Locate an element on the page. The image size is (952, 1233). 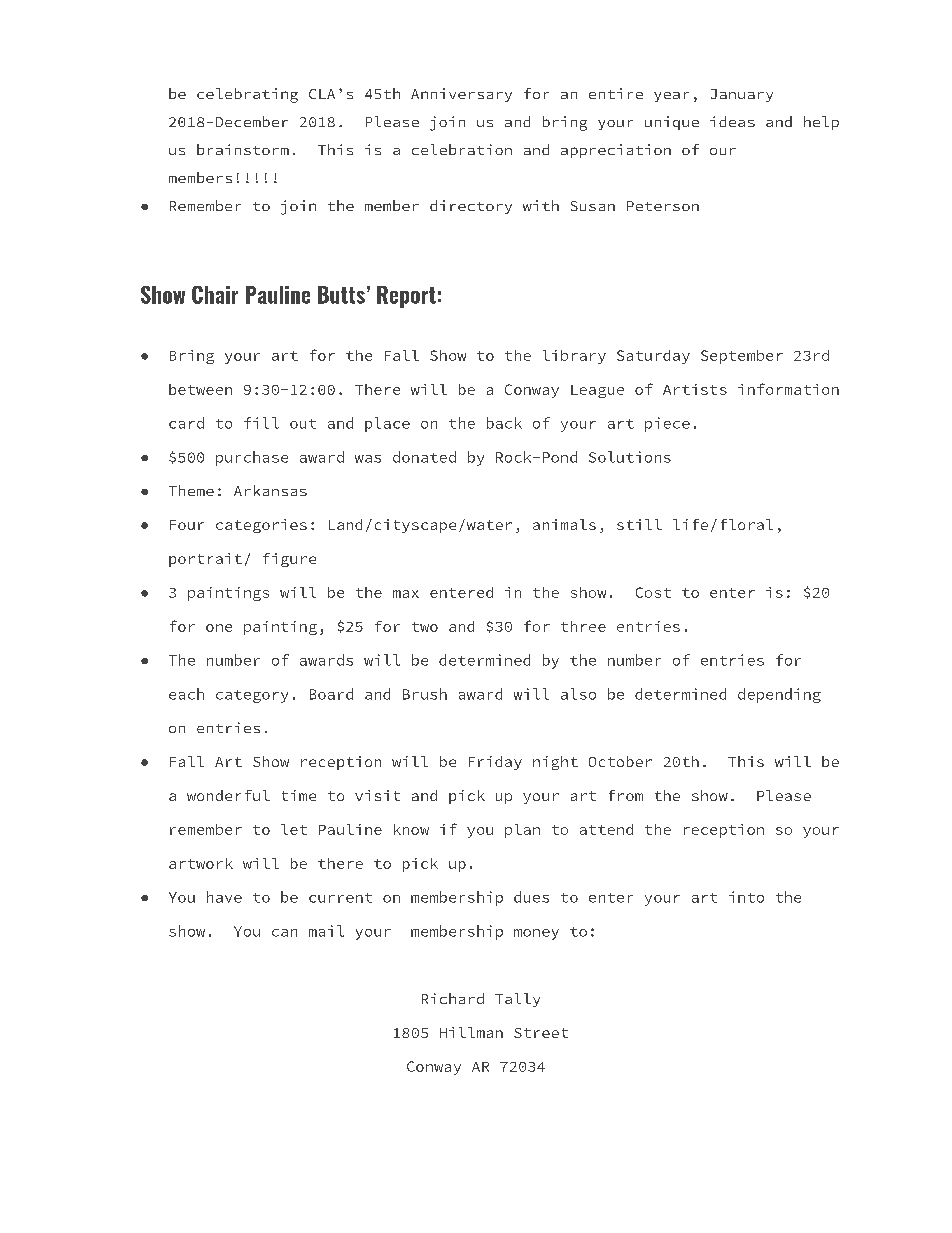
celebrating is located at coordinates (247, 95).
